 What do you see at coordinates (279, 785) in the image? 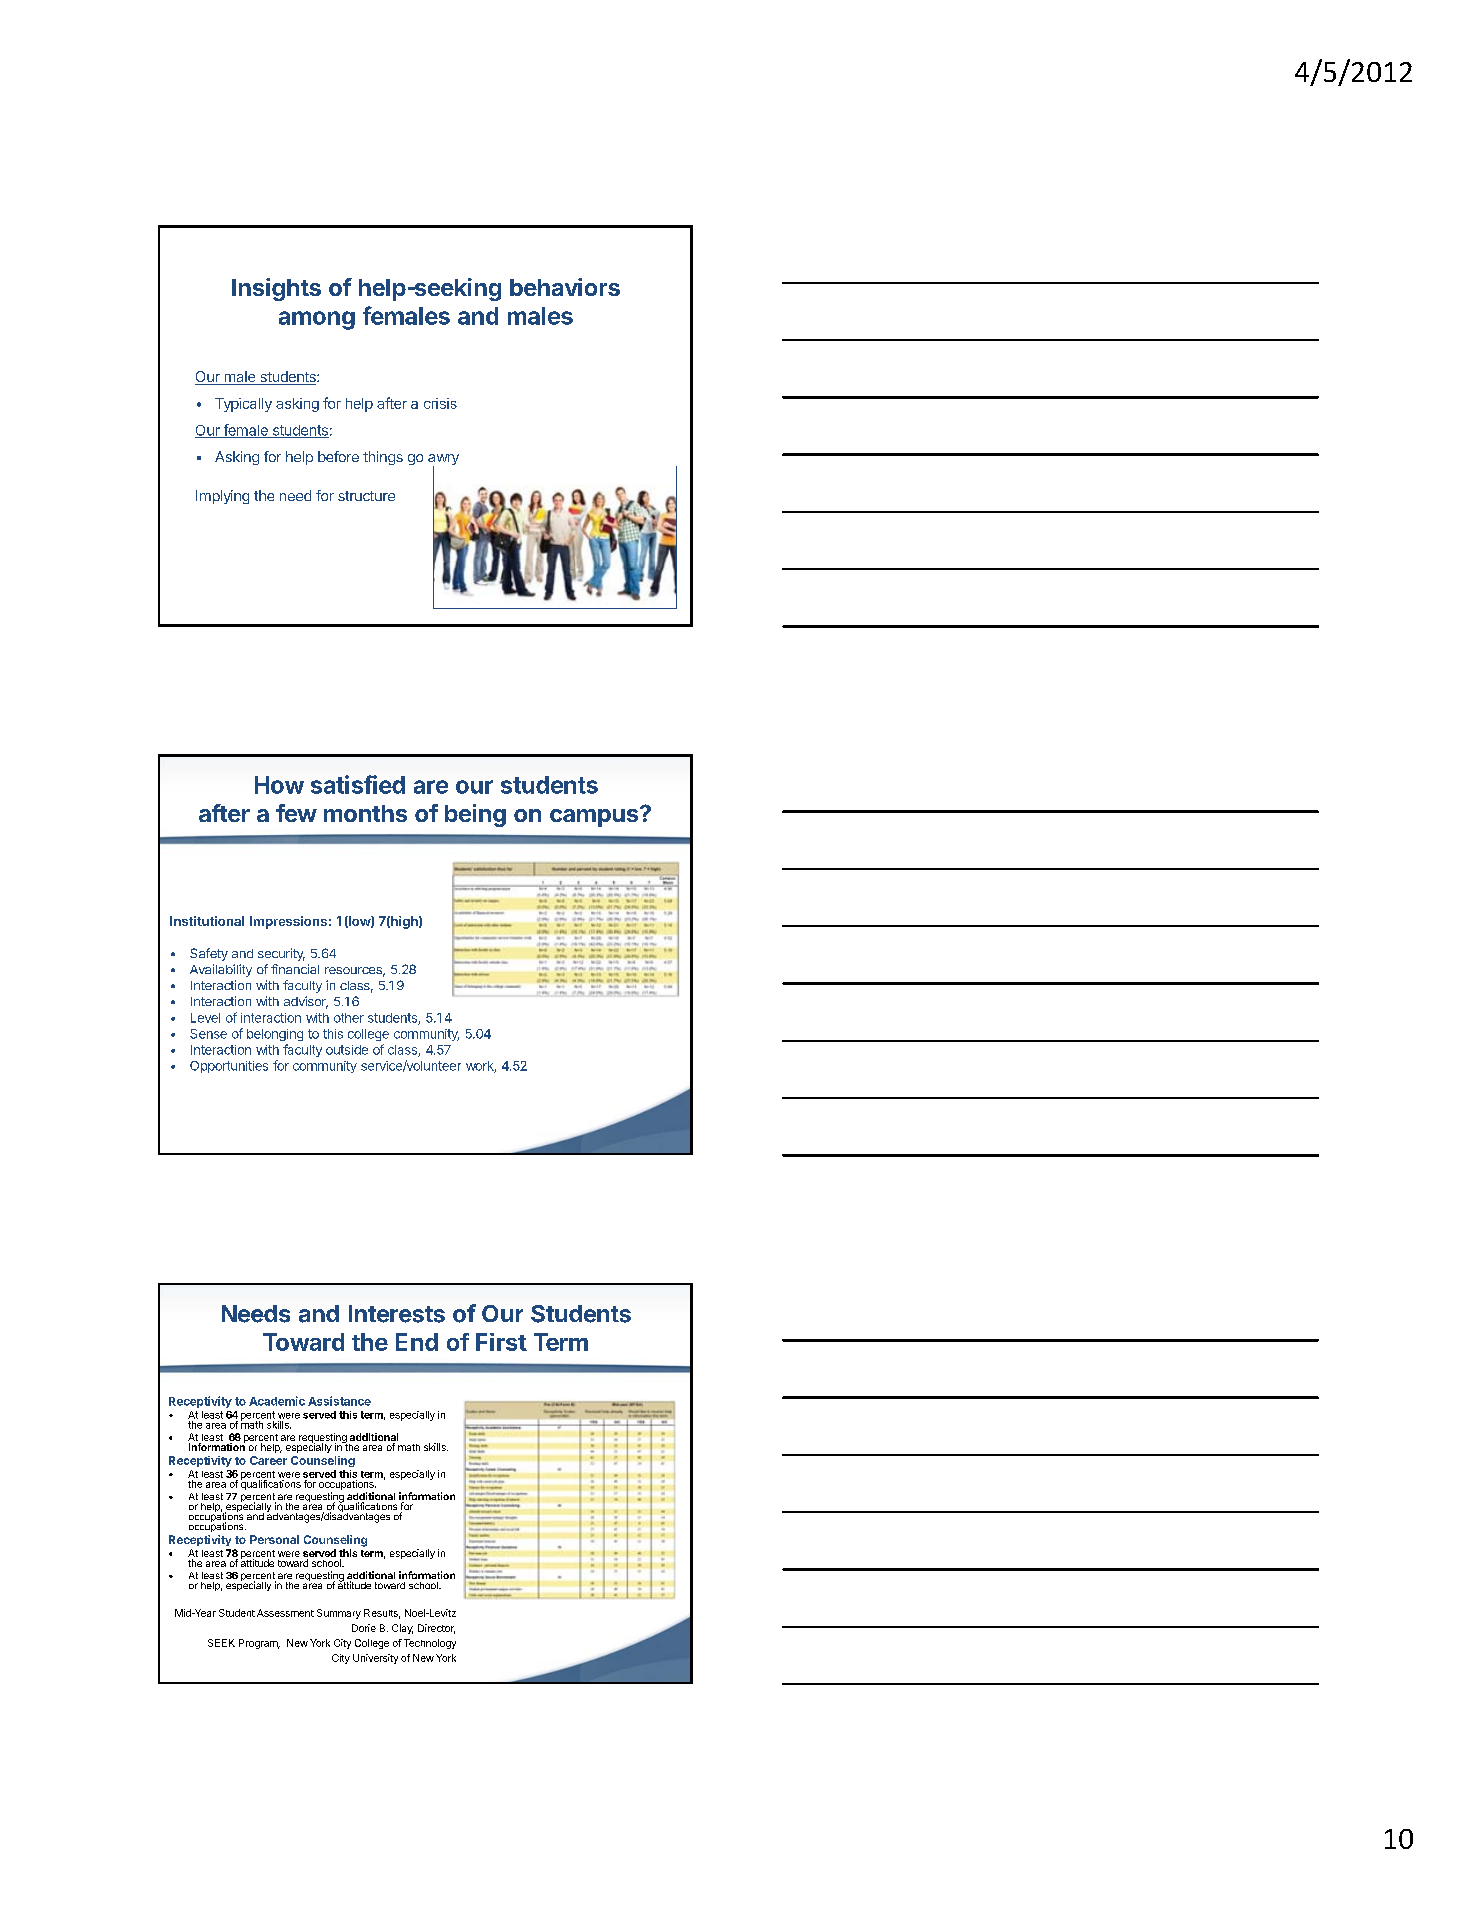
I see `How` at bounding box center [279, 785].
